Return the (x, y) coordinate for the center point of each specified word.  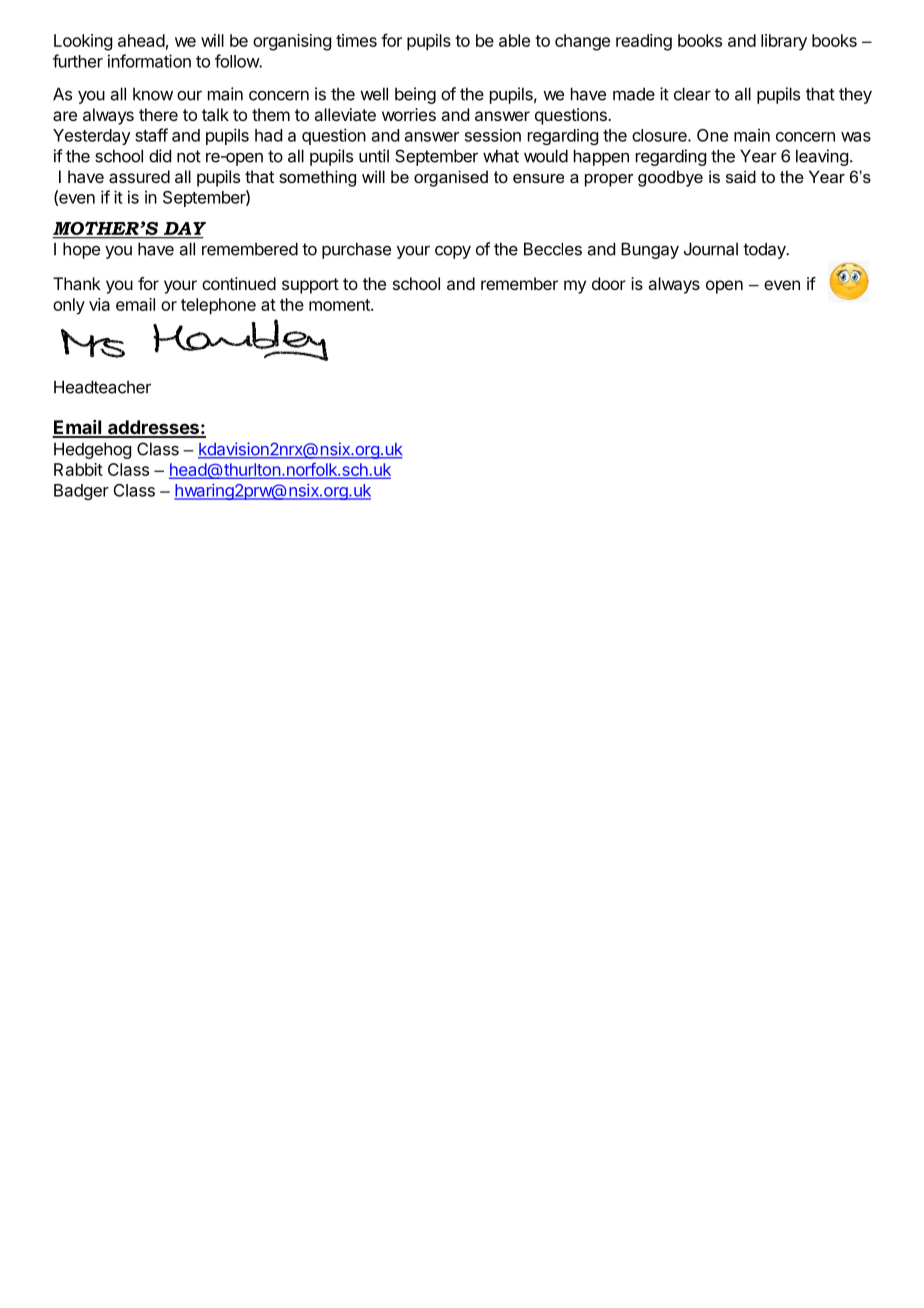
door (609, 283)
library (784, 42)
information (149, 61)
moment (340, 305)
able (514, 40)
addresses (153, 428)
